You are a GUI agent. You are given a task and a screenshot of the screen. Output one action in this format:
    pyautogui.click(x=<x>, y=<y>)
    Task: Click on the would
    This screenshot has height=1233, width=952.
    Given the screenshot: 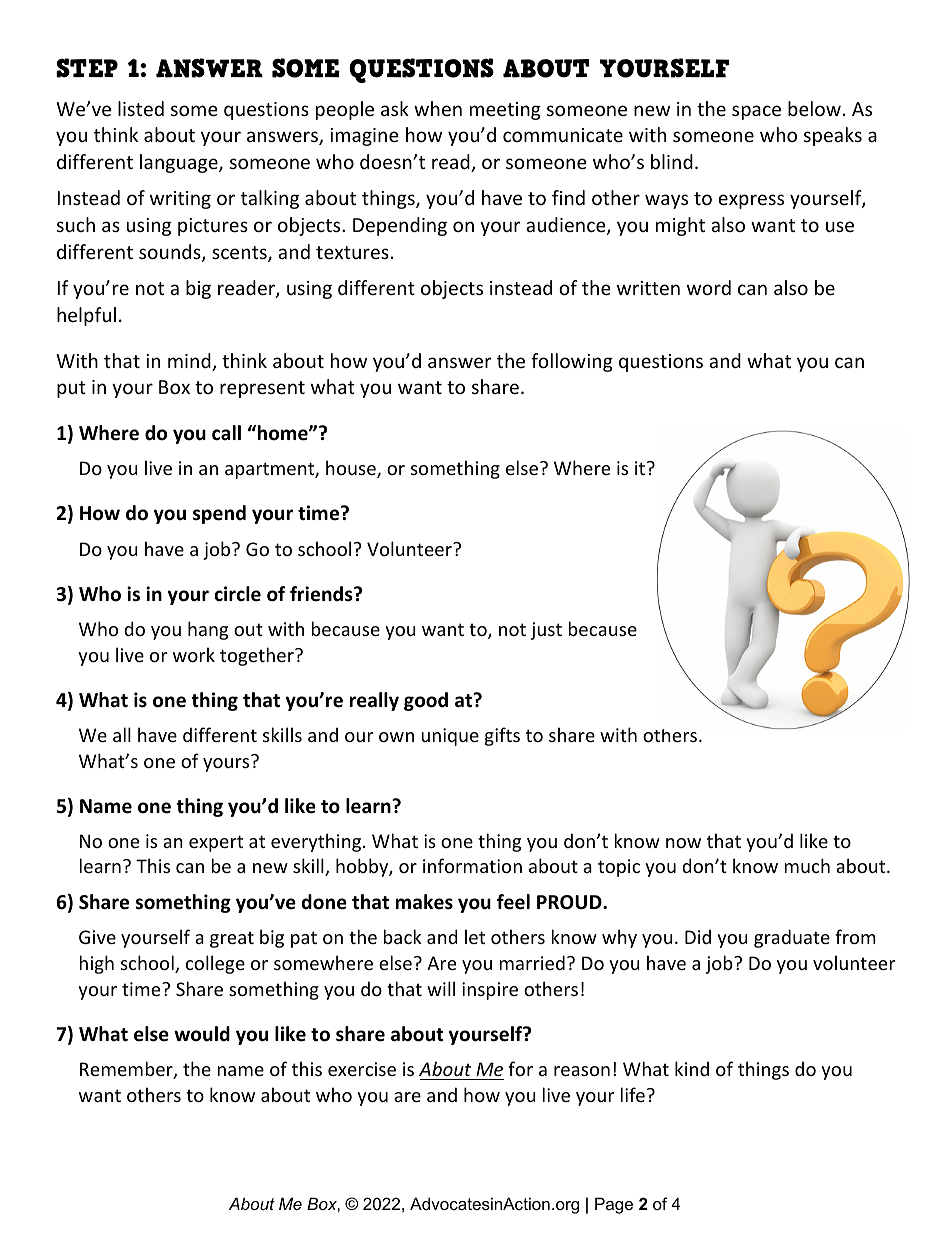 What is the action you would take?
    pyautogui.click(x=202, y=1034)
